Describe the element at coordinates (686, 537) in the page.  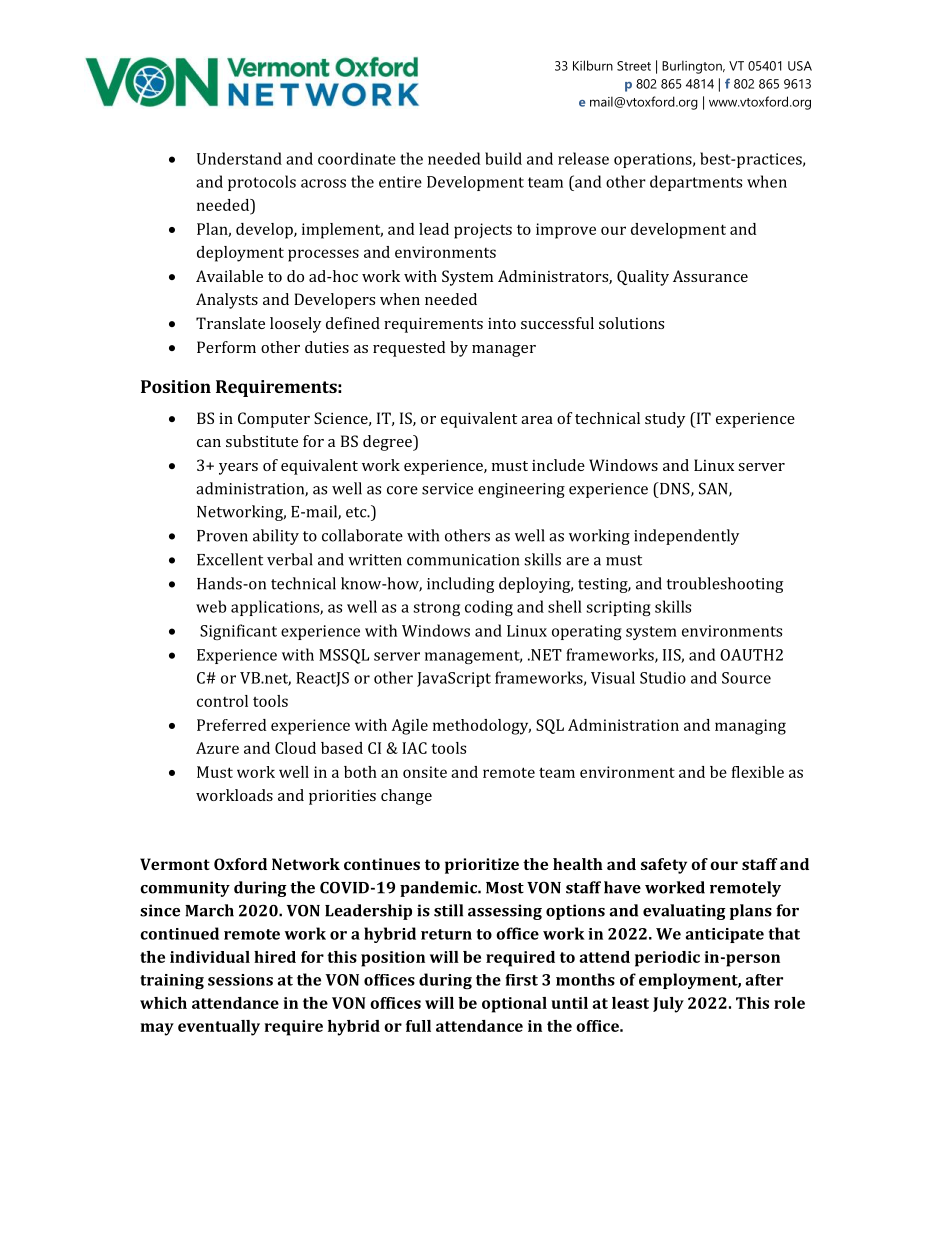
I see `independently` at that location.
